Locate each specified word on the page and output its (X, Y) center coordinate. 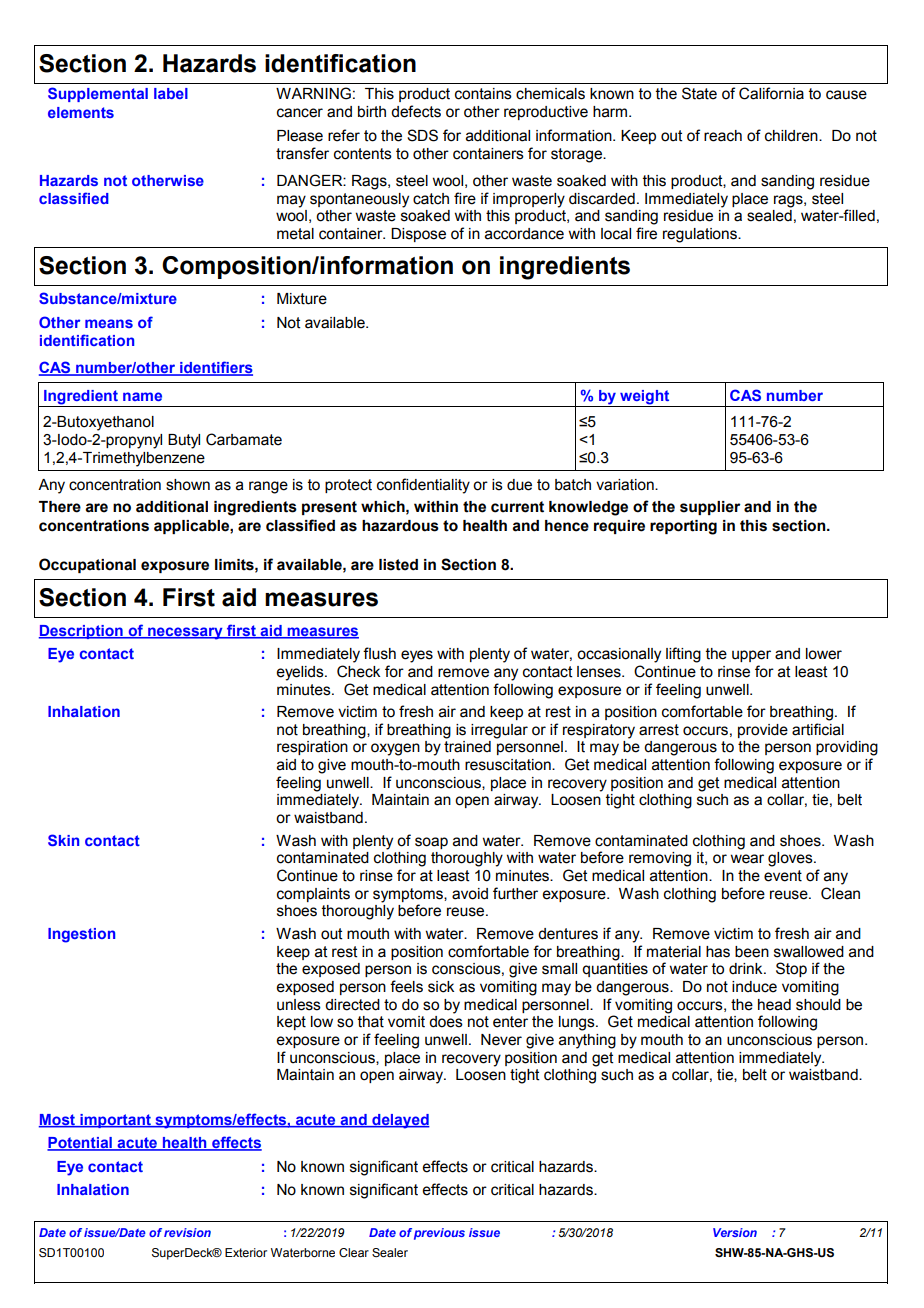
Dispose (418, 235)
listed (398, 565)
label (171, 93)
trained (467, 747)
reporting (683, 527)
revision (187, 1232)
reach (723, 136)
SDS (422, 135)
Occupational (87, 565)
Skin (63, 840)
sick (441, 987)
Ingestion (81, 935)
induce (754, 987)
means (109, 323)
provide (763, 731)
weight (645, 398)
